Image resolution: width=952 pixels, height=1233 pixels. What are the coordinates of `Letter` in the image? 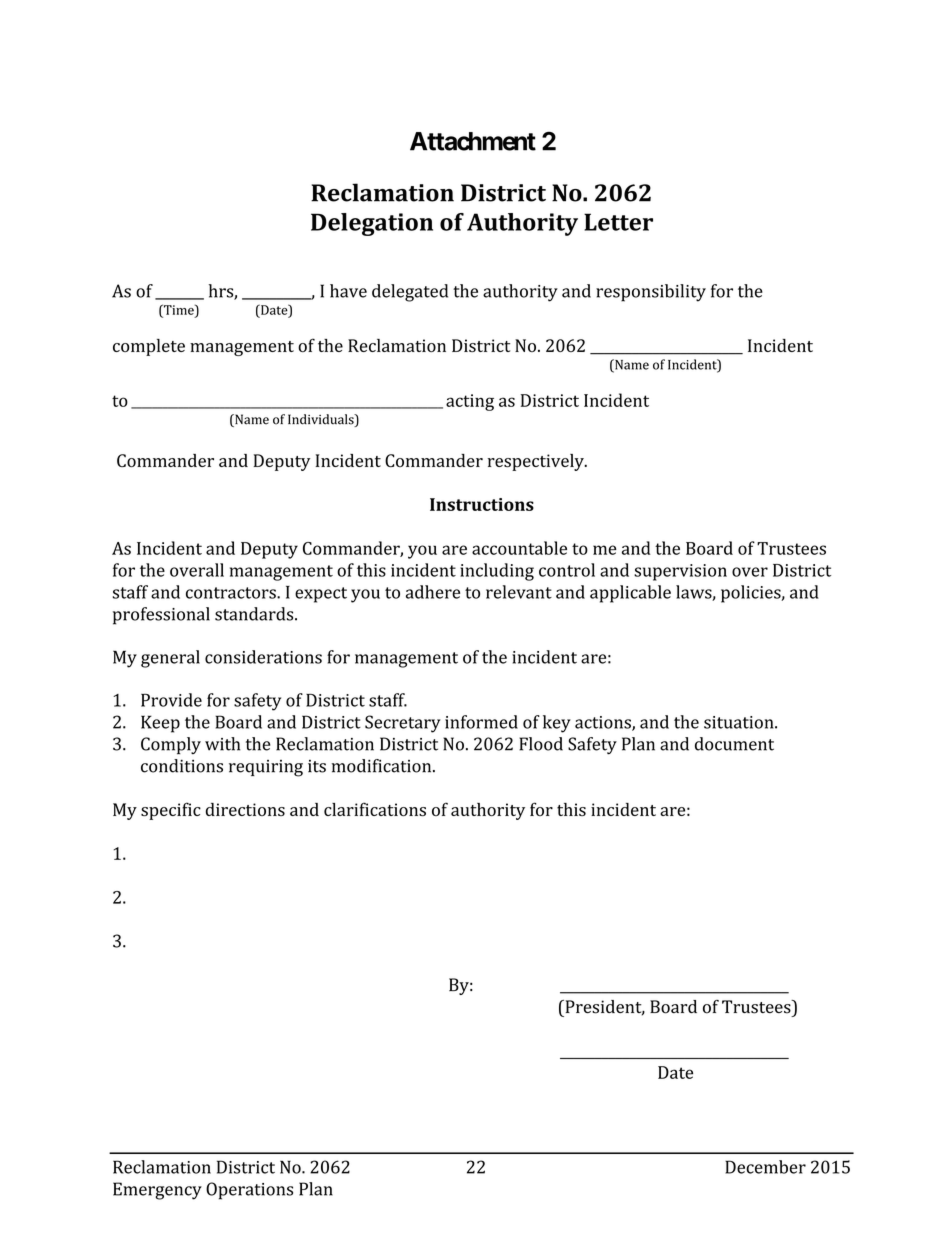 It's located at (618, 222).
